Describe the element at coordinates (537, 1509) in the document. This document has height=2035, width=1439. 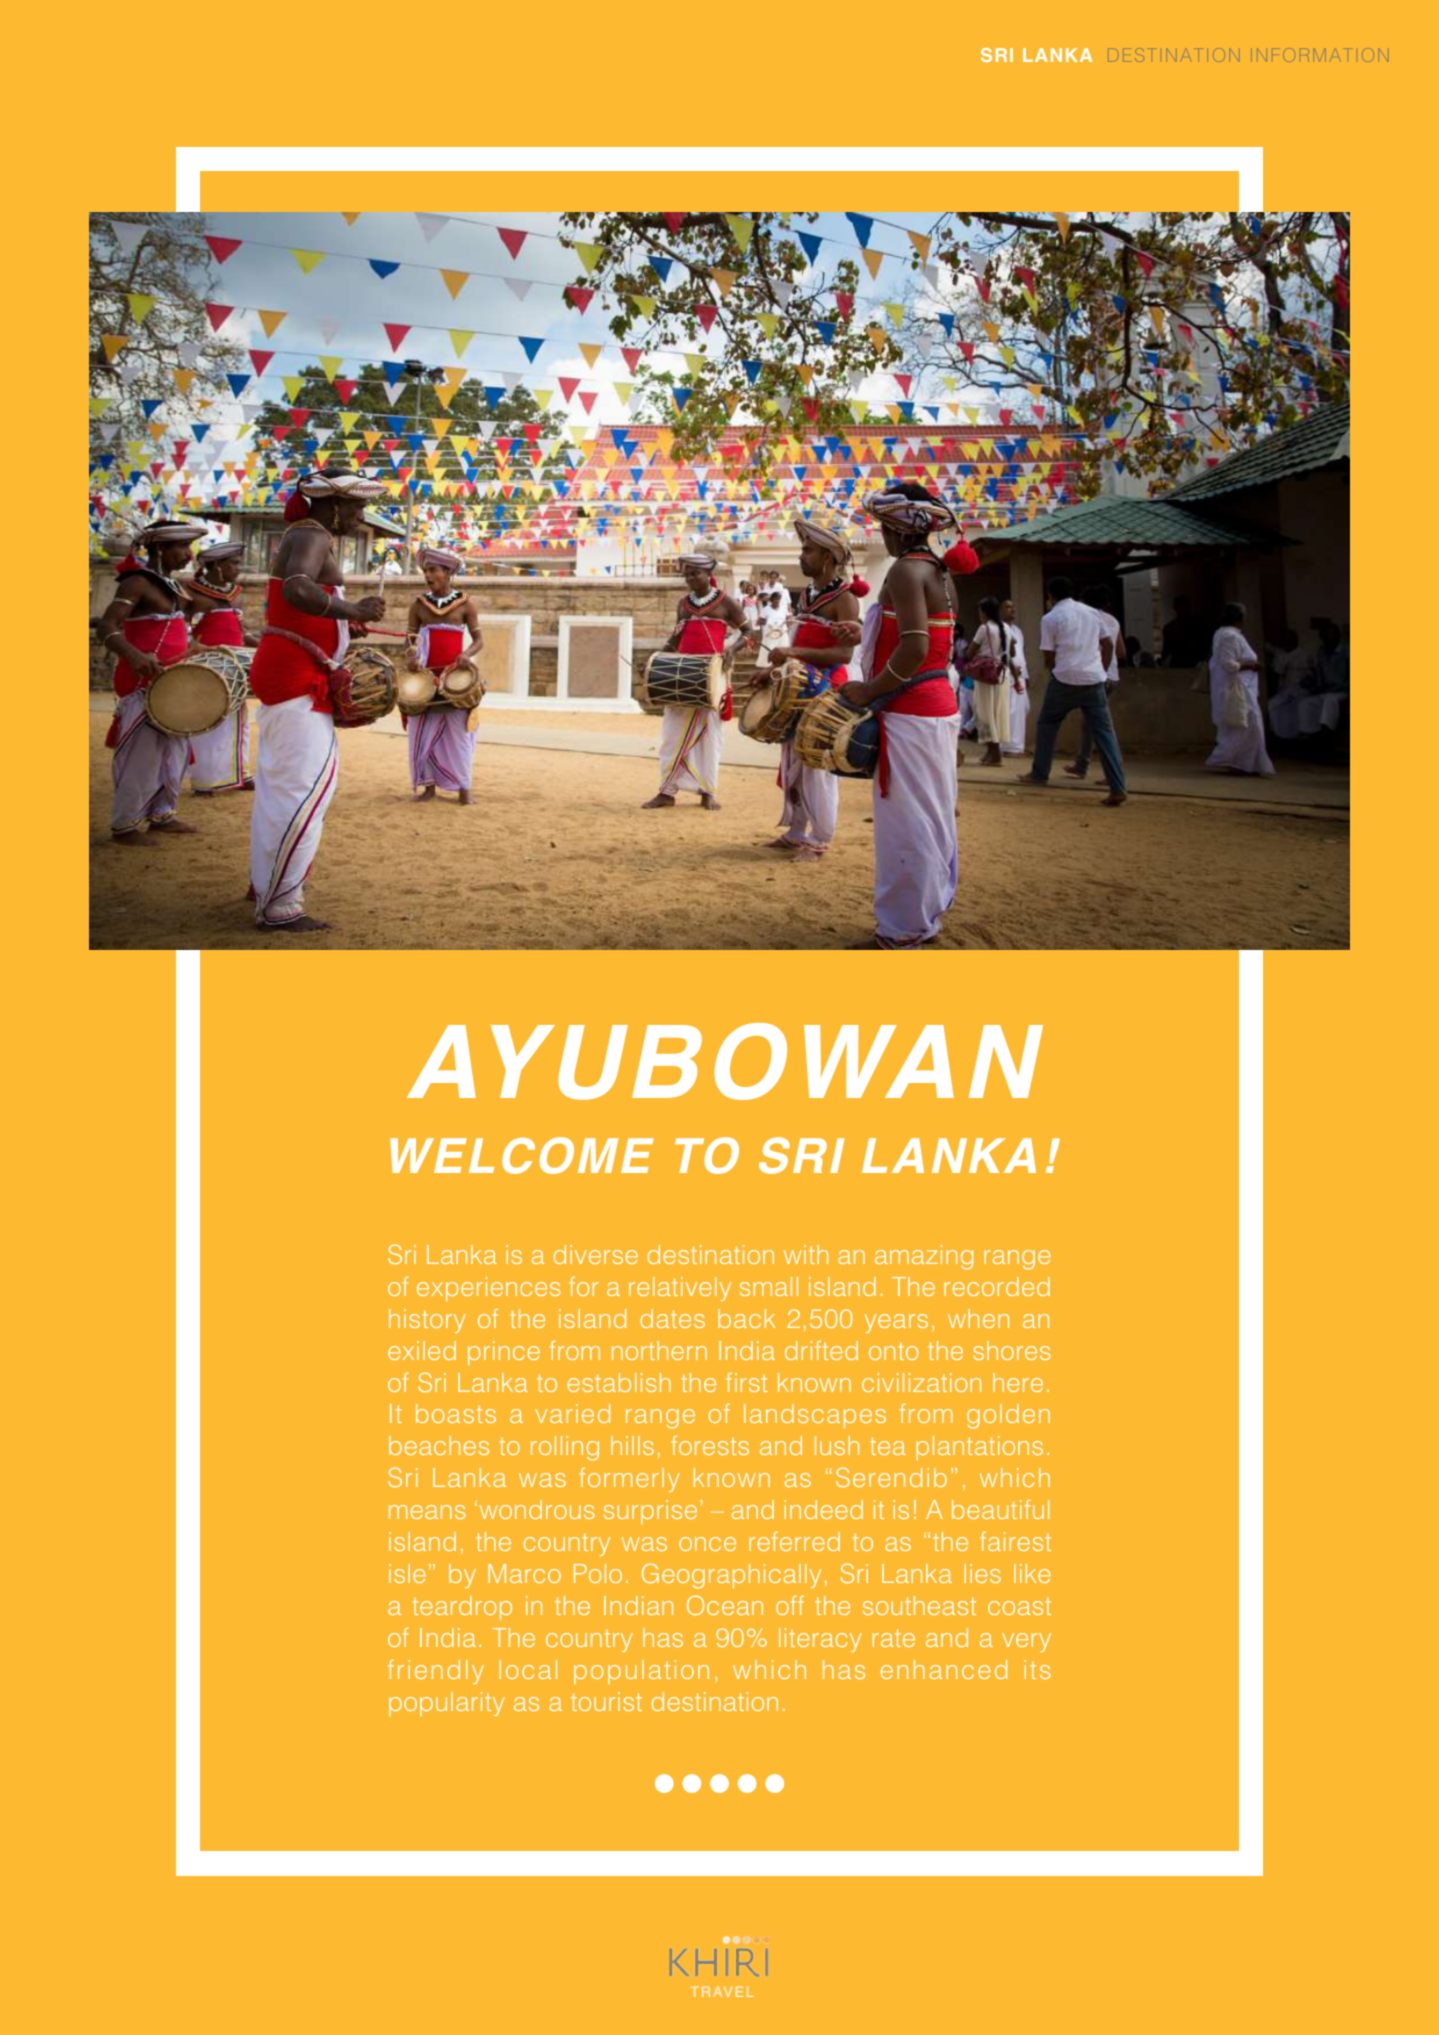
I see `wondrous` at that location.
